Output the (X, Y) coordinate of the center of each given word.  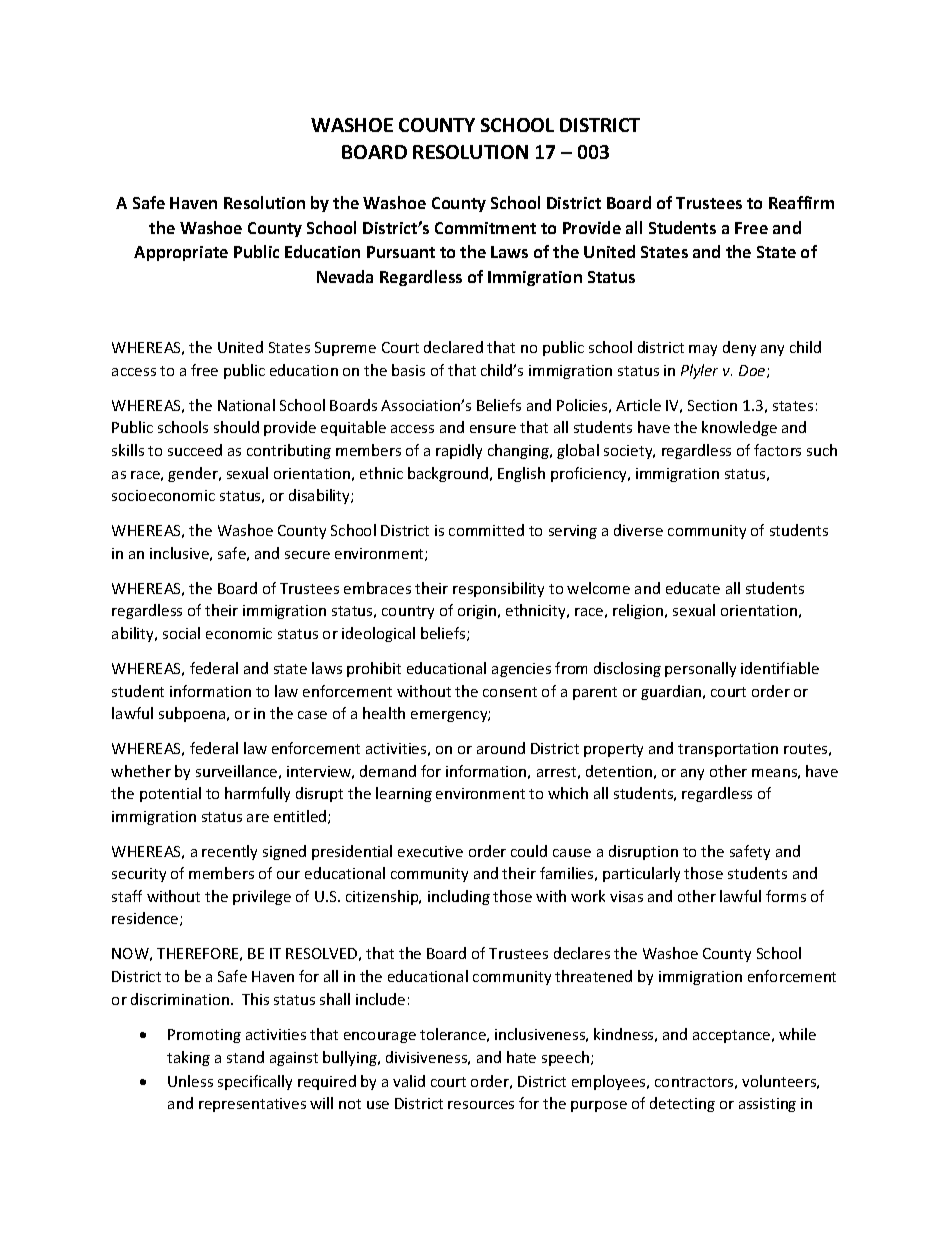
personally (700, 669)
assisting (767, 1105)
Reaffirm (801, 202)
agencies (521, 670)
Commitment (485, 228)
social (181, 633)
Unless (190, 1081)
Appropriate (181, 253)
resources (481, 1105)
